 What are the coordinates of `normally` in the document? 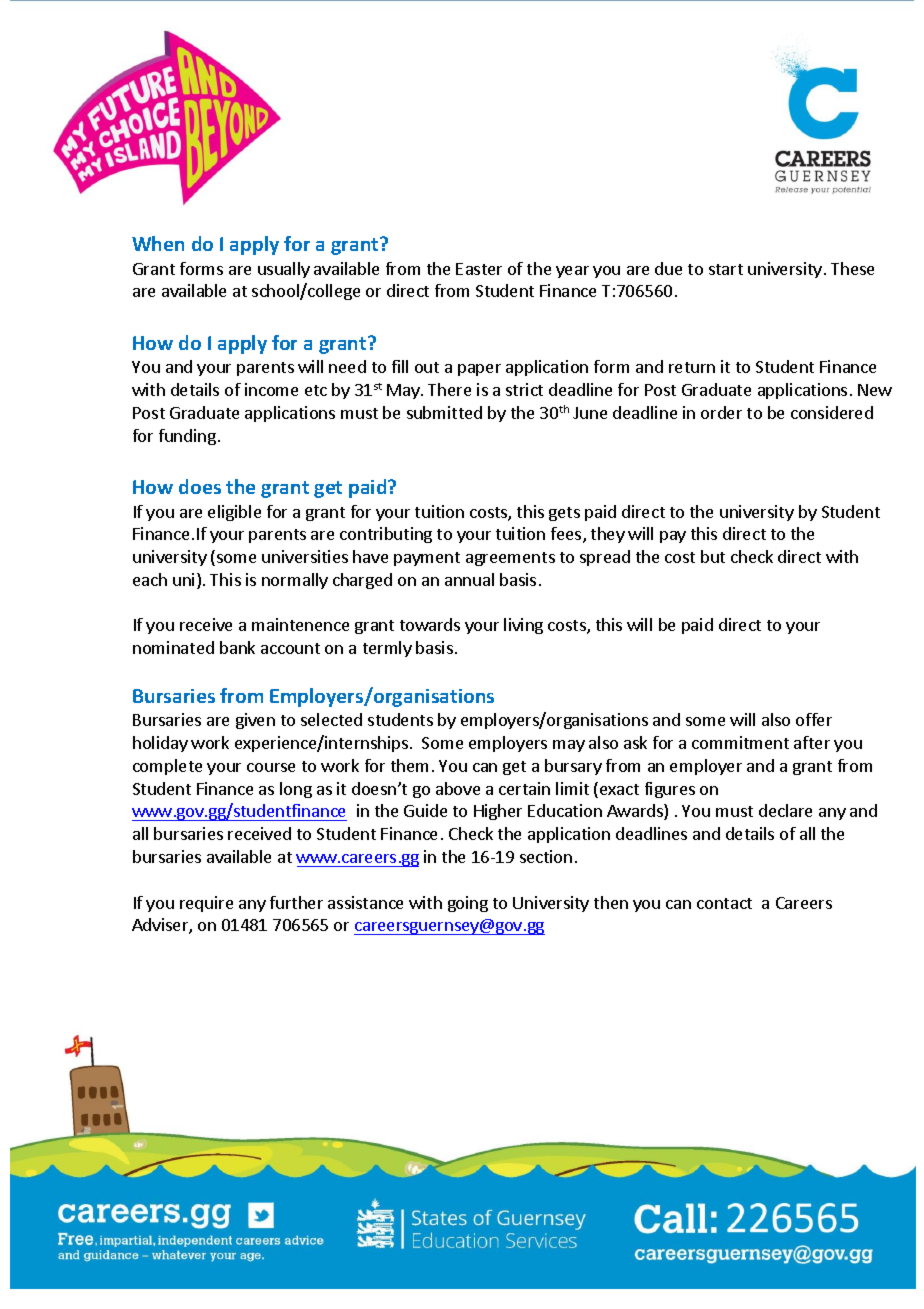 It's located at (295, 581).
